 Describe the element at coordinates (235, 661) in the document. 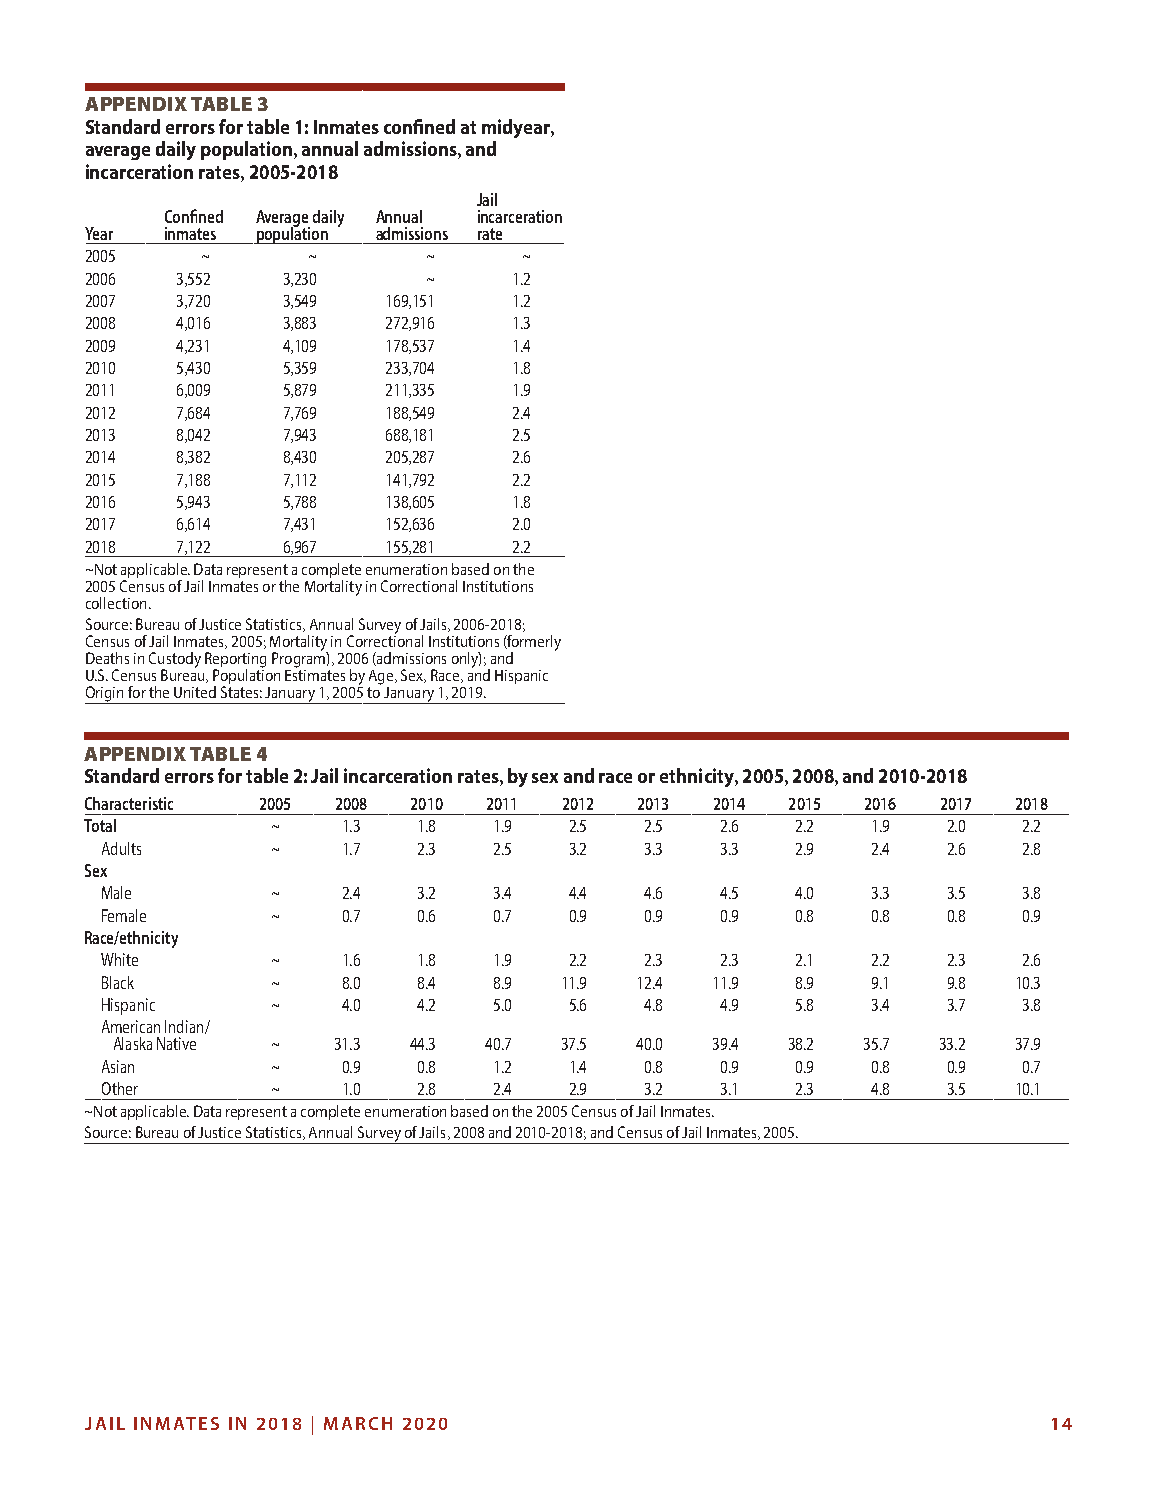

I see `Reporting` at that location.
